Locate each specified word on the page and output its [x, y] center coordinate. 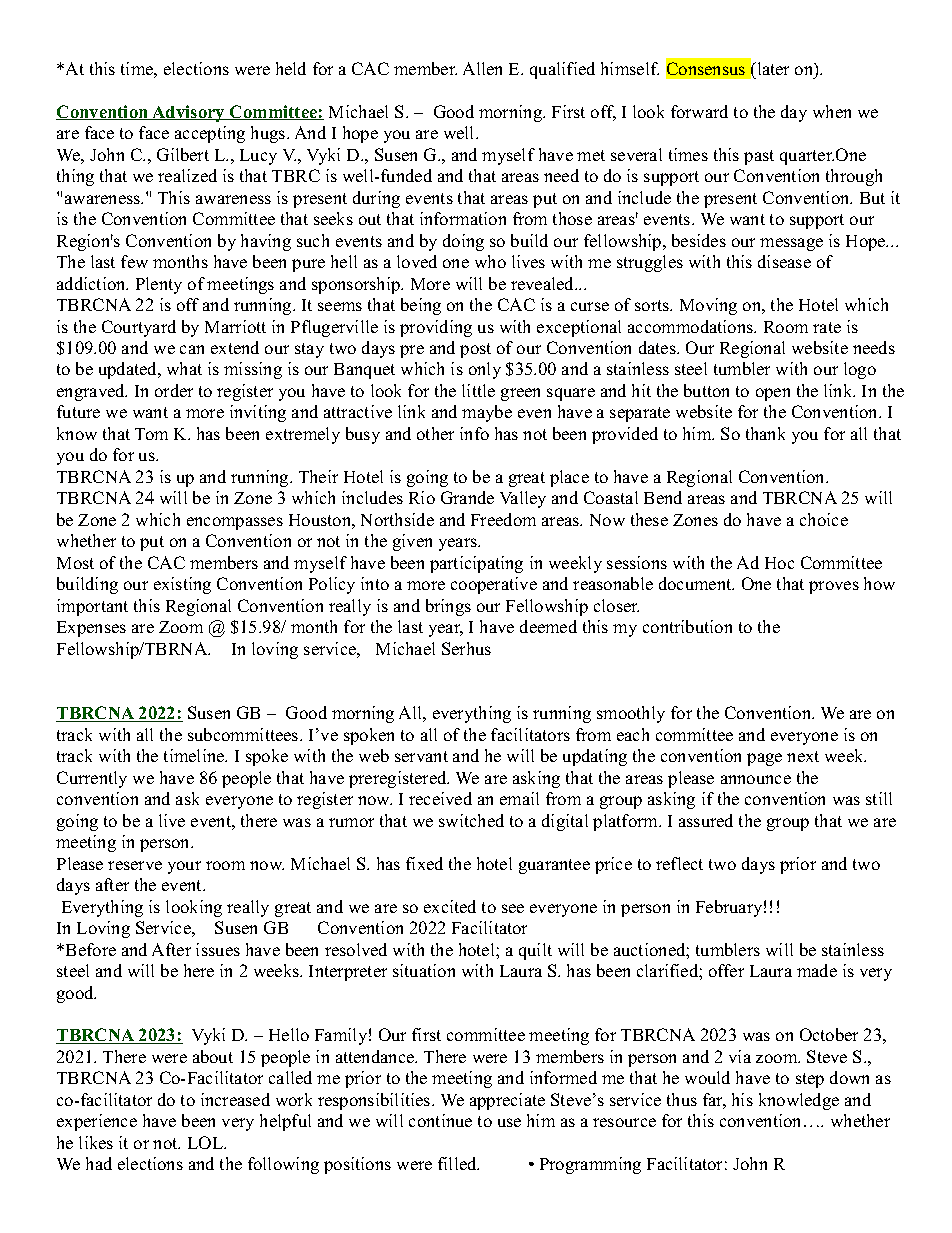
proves [834, 587]
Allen [482, 68]
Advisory [188, 113]
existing [182, 585]
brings [448, 607]
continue [440, 1120]
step [810, 1080]
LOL [207, 1142]
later [772, 68]
